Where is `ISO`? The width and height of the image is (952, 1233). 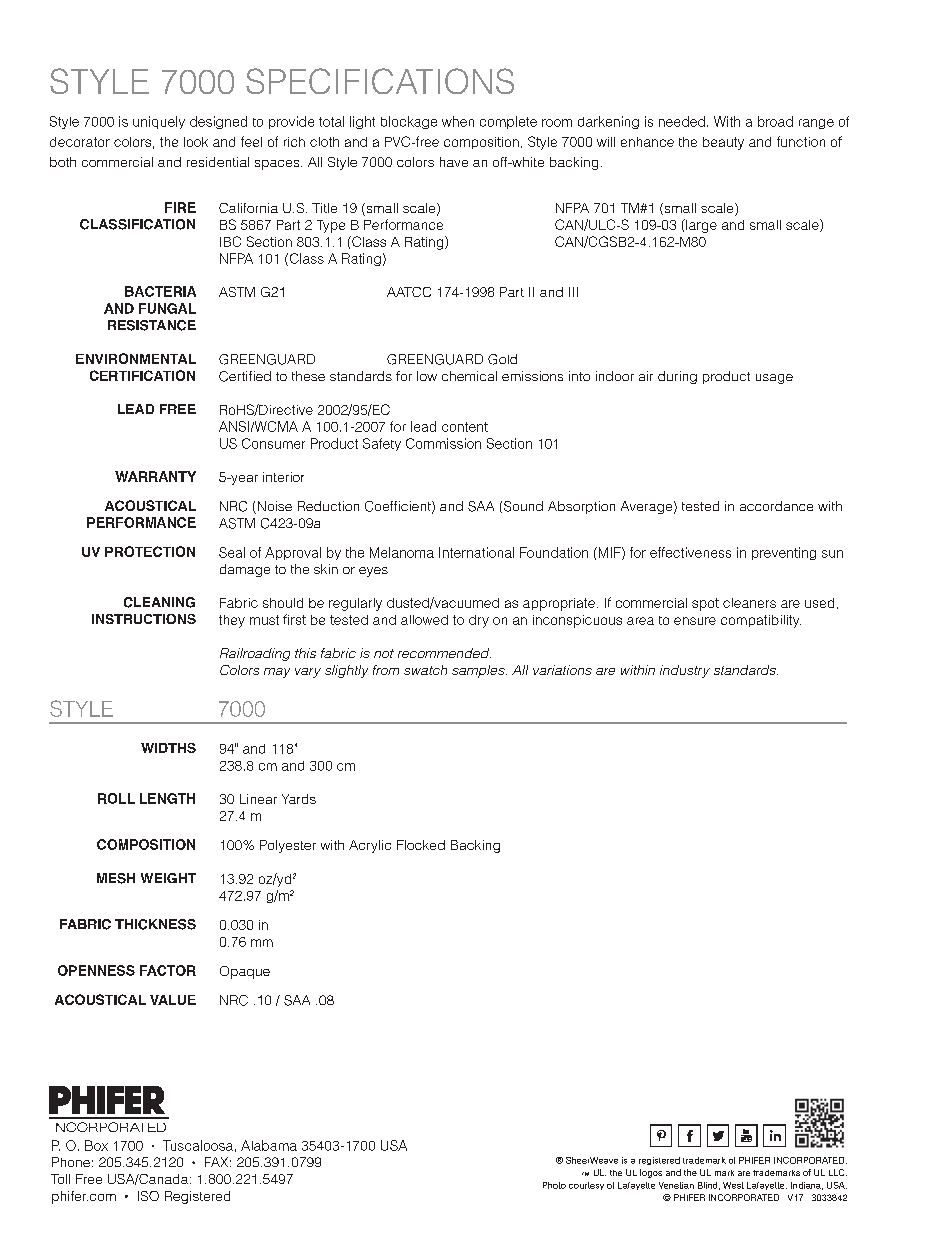 ISO is located at coordinates (148, 1196).
